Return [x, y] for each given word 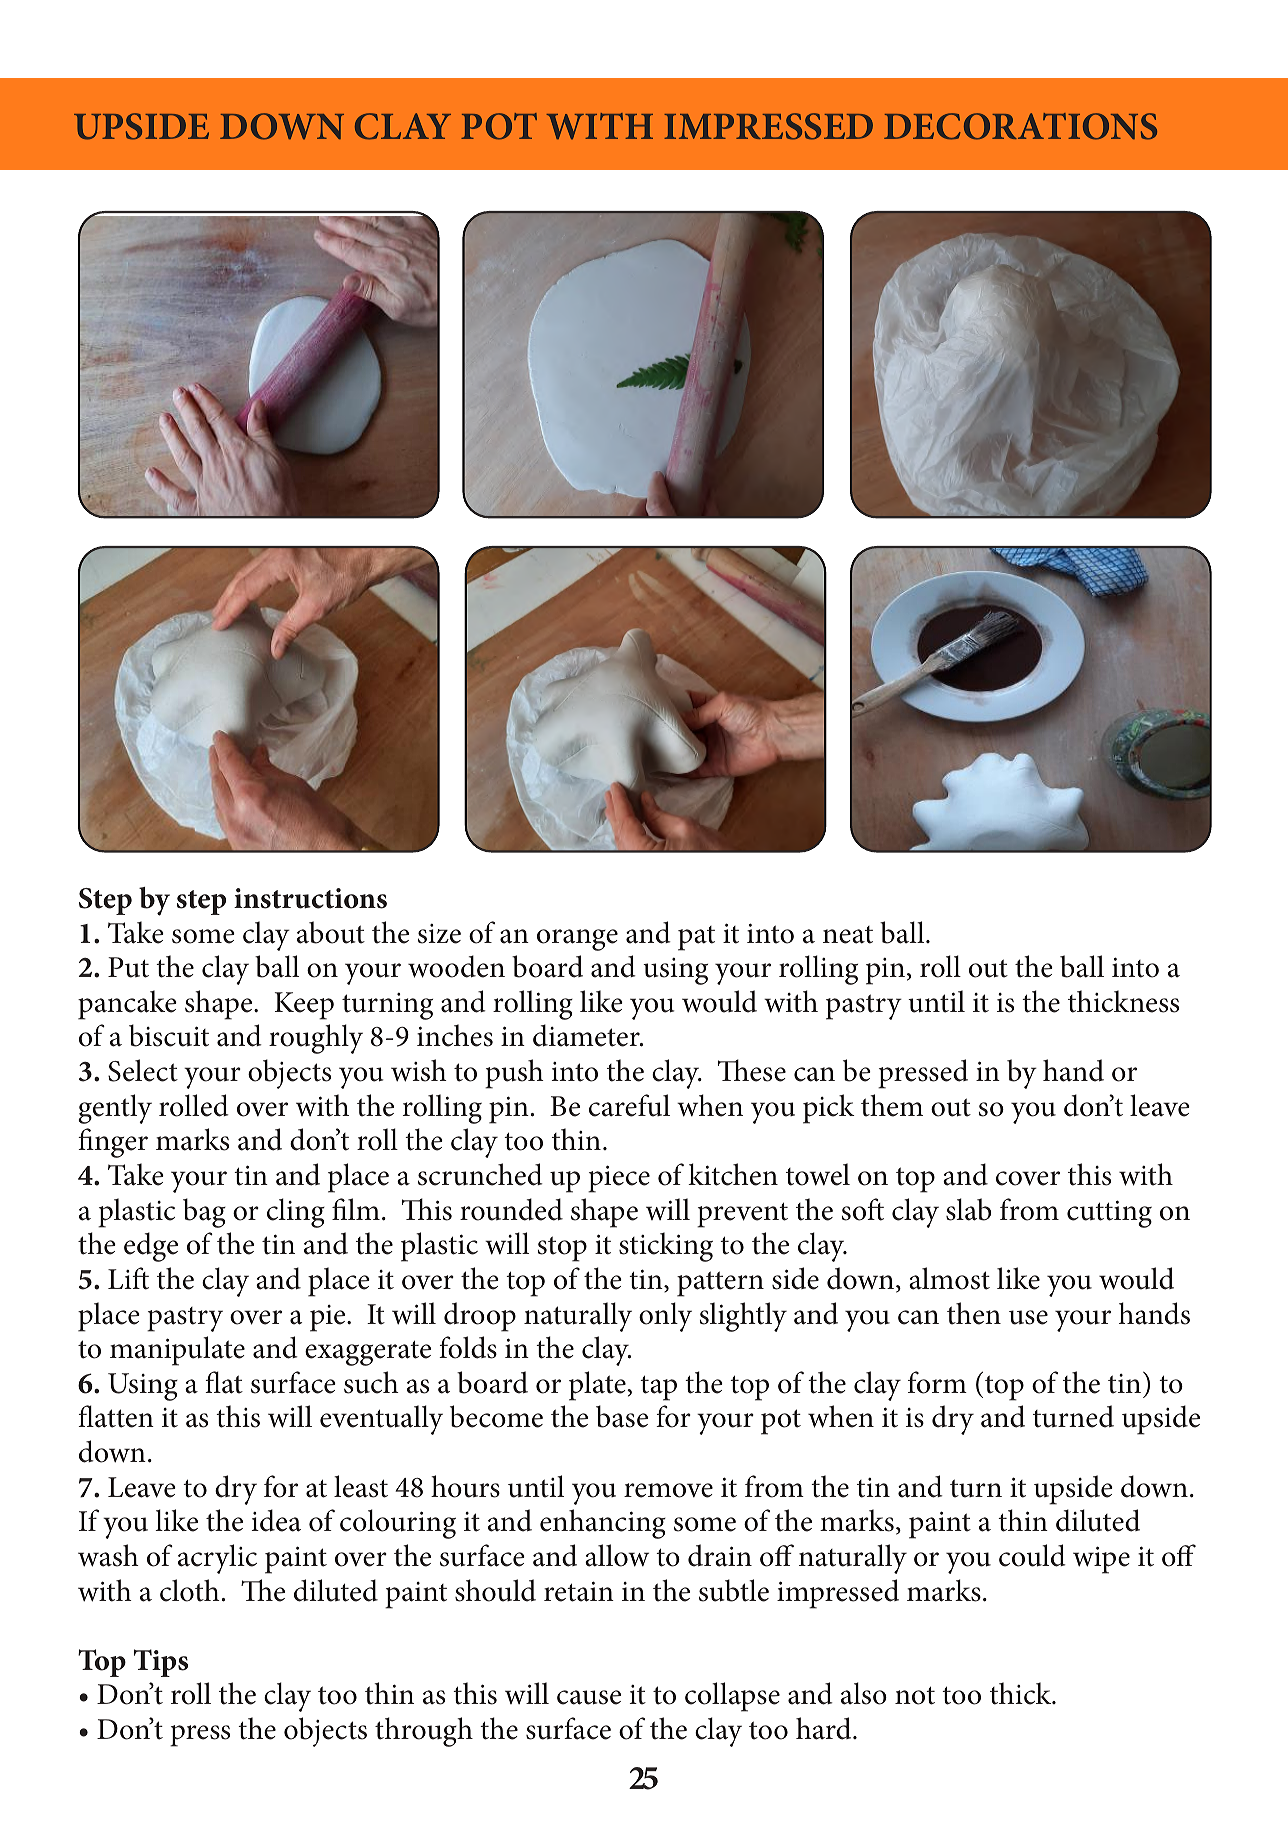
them [892, 1105]
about [331, 932]
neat [848, 935]
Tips [161, 1663]
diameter [587, 1035]
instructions [310, 898]
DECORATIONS [1020, 126]
